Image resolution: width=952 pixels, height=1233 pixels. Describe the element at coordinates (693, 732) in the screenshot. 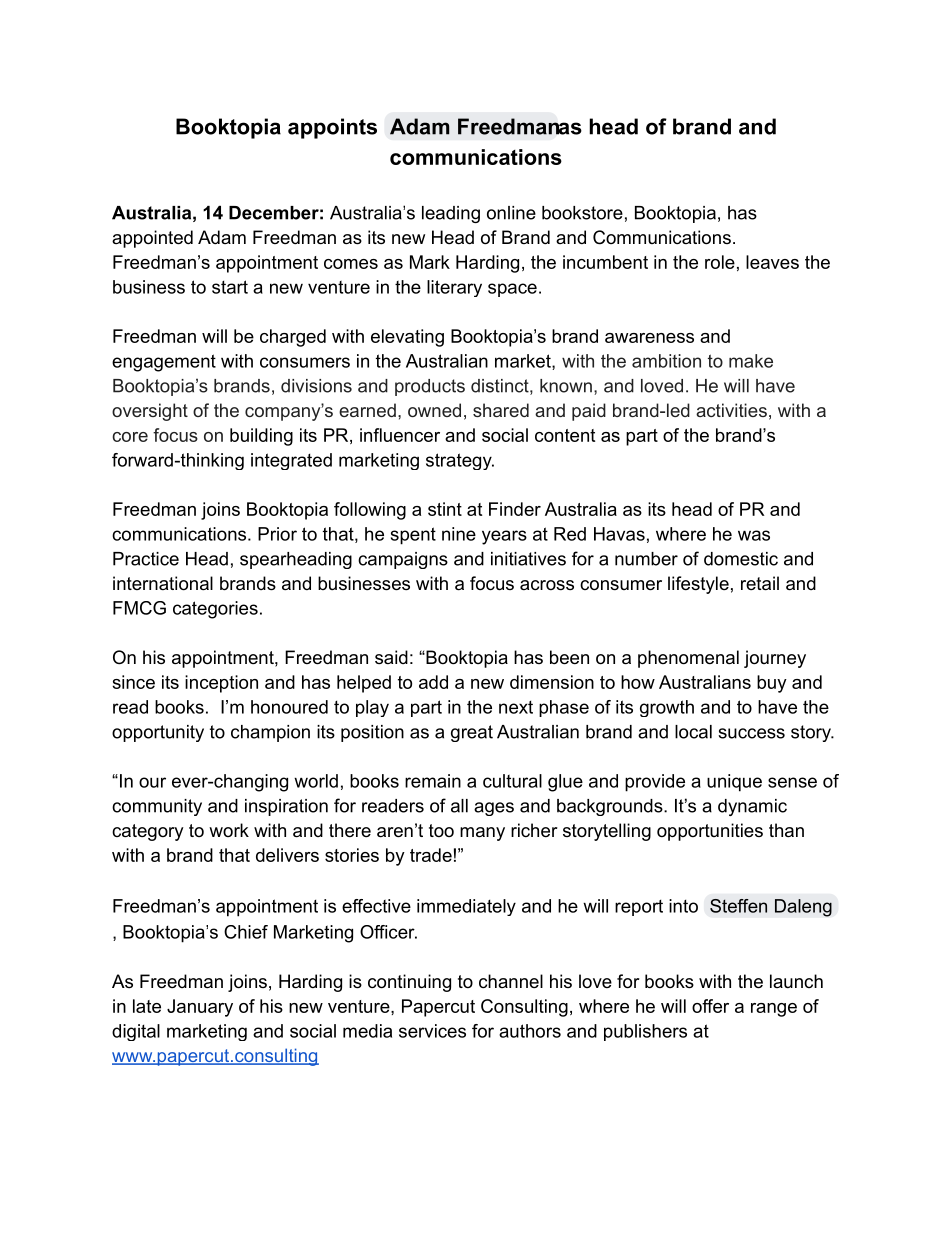

I see `local` at that location.
